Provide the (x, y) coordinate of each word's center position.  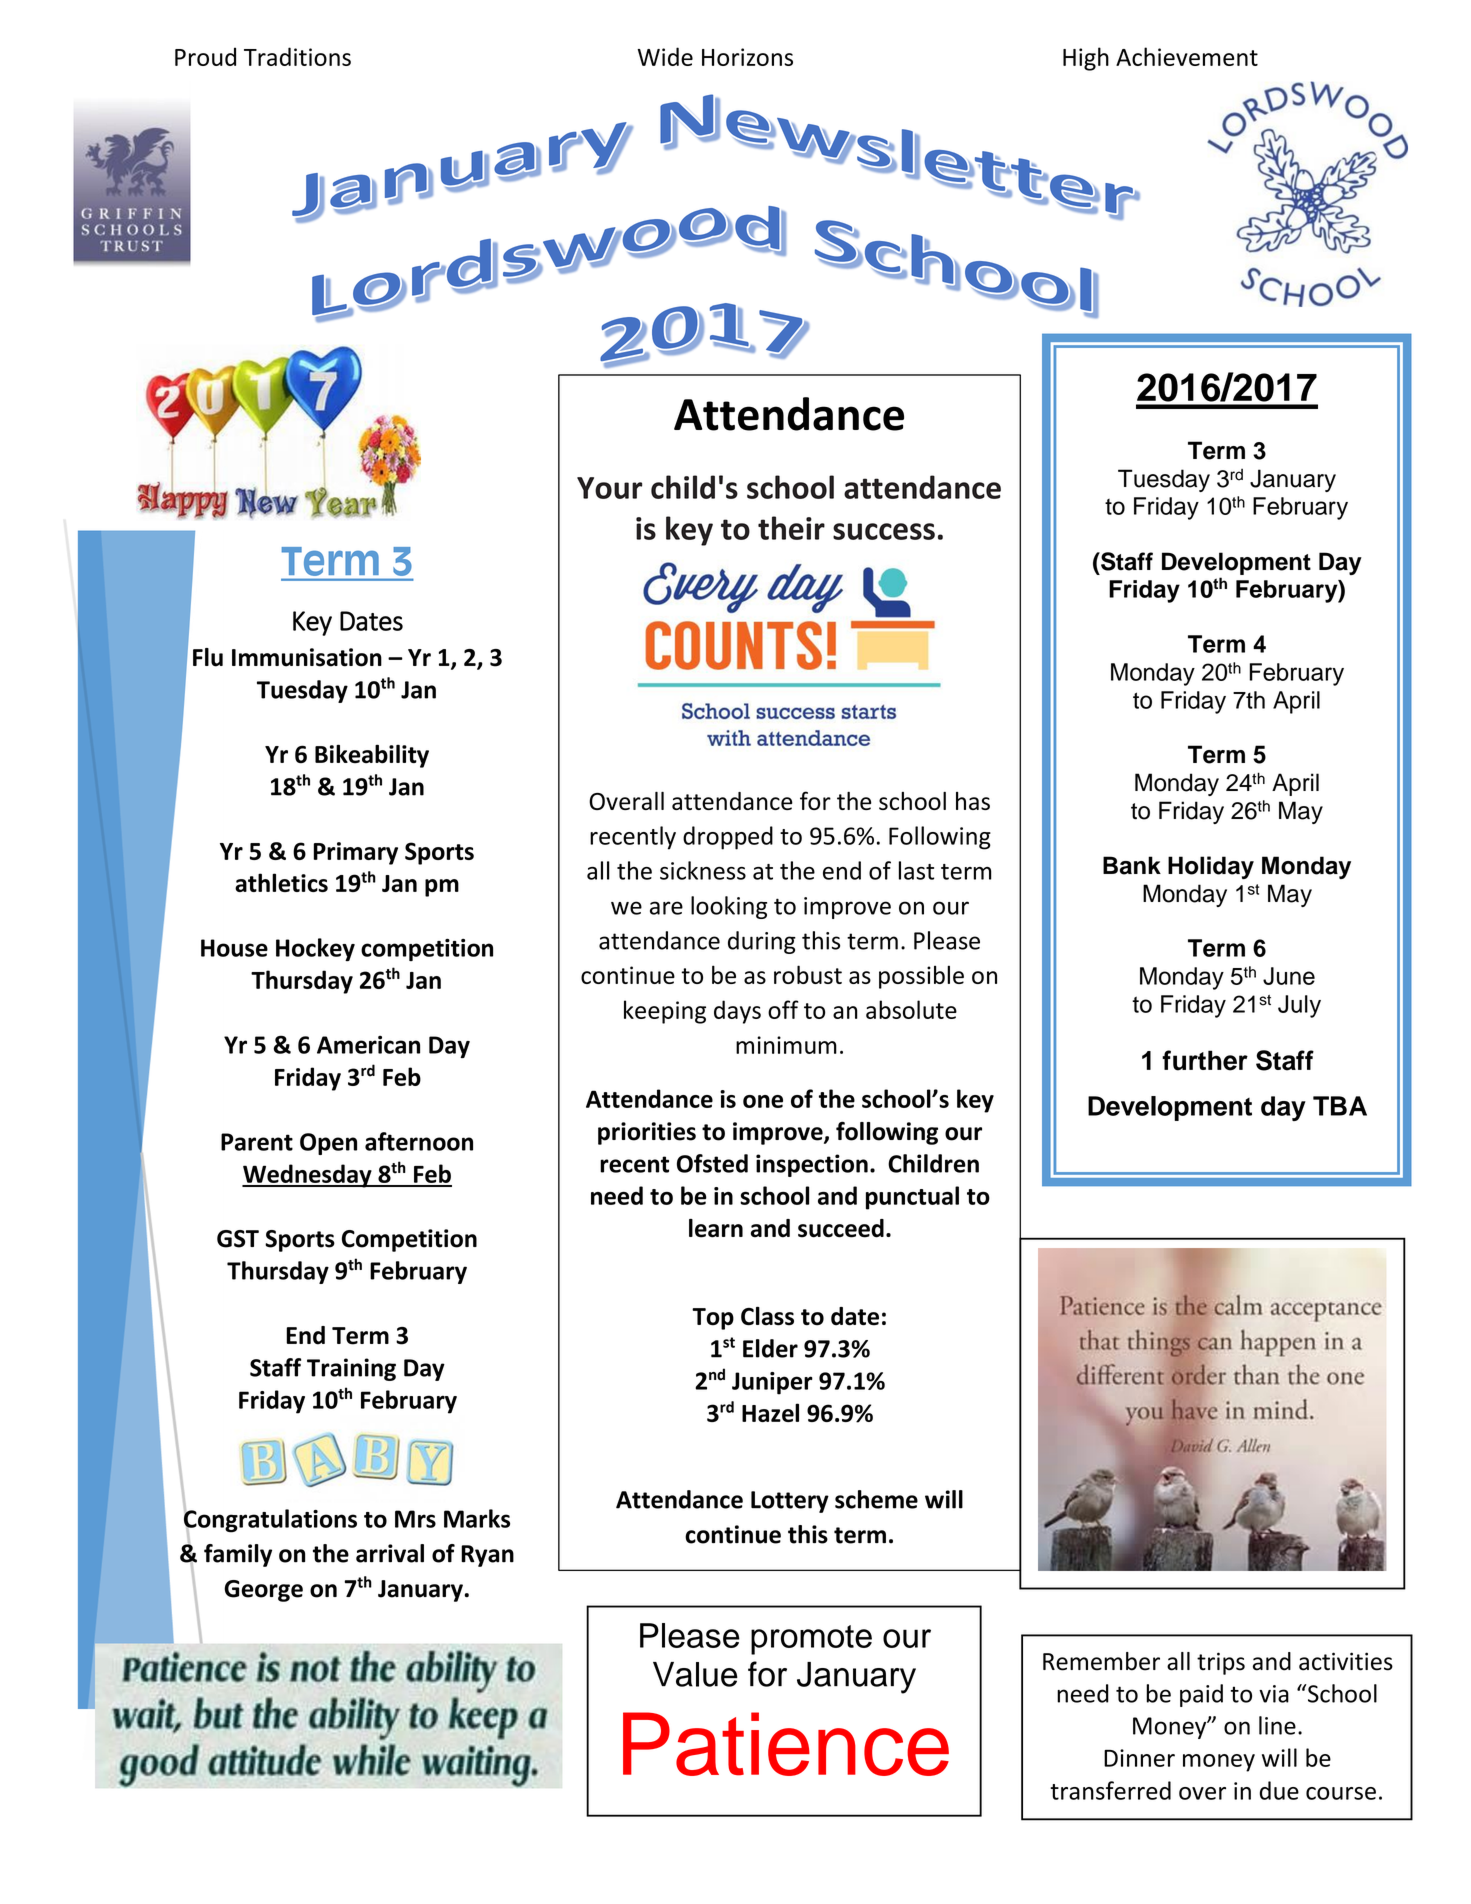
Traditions (297, 56)
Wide (665, 56)
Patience (786, 1744)
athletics (281, 882)
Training (351, 1369)
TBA (1340, 1106)
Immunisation (307, 657)
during (762, 942)
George (263, 1591)
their (791, 528)
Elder (770, 1348)
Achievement (1187, 56)
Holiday (1211, 867)
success (884, 531)
